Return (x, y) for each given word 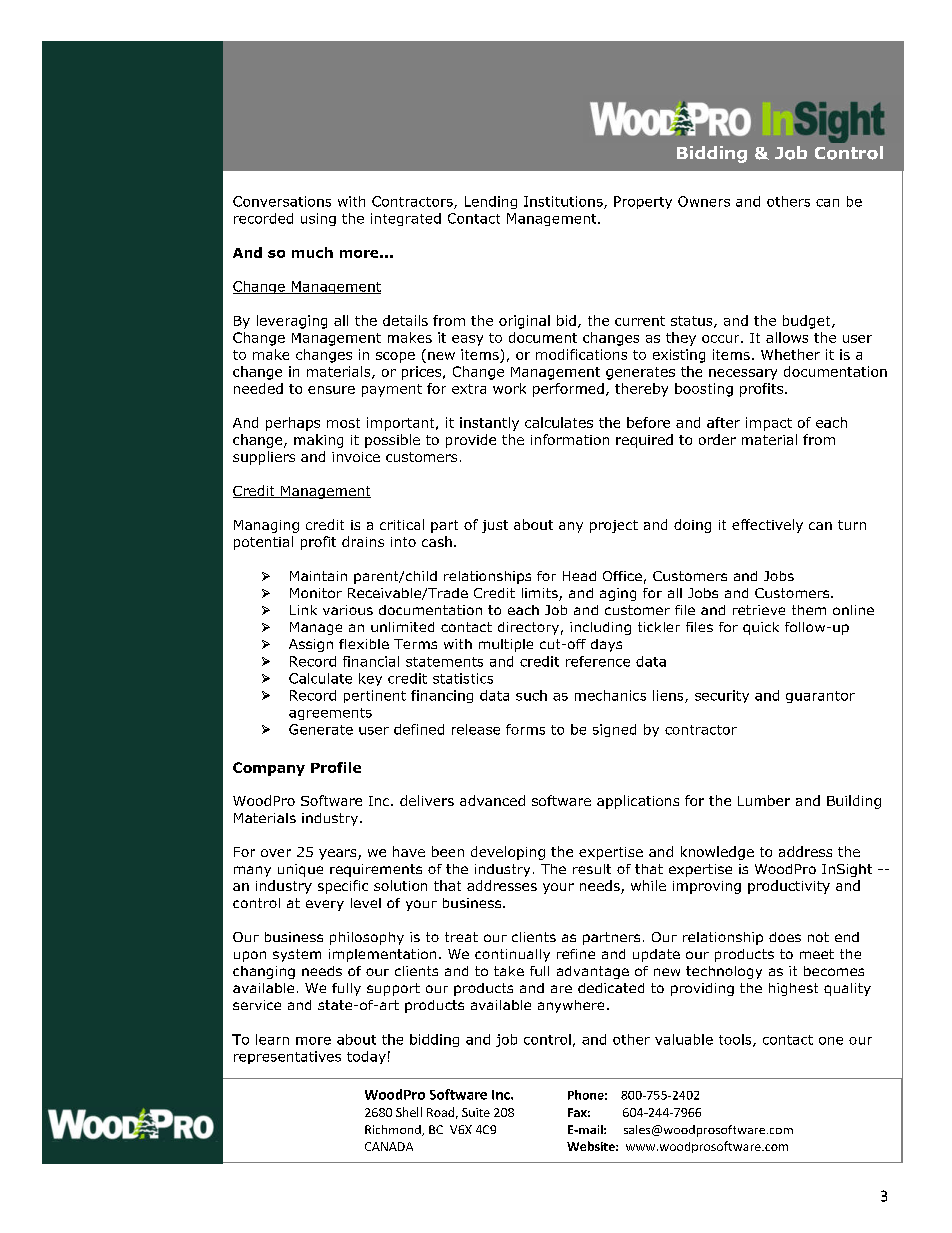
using (318, 219)
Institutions (564, 202)
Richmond (394, 1130)
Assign (311, 645)
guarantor (820, 697)
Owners (704, 201)
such (531, 695)
